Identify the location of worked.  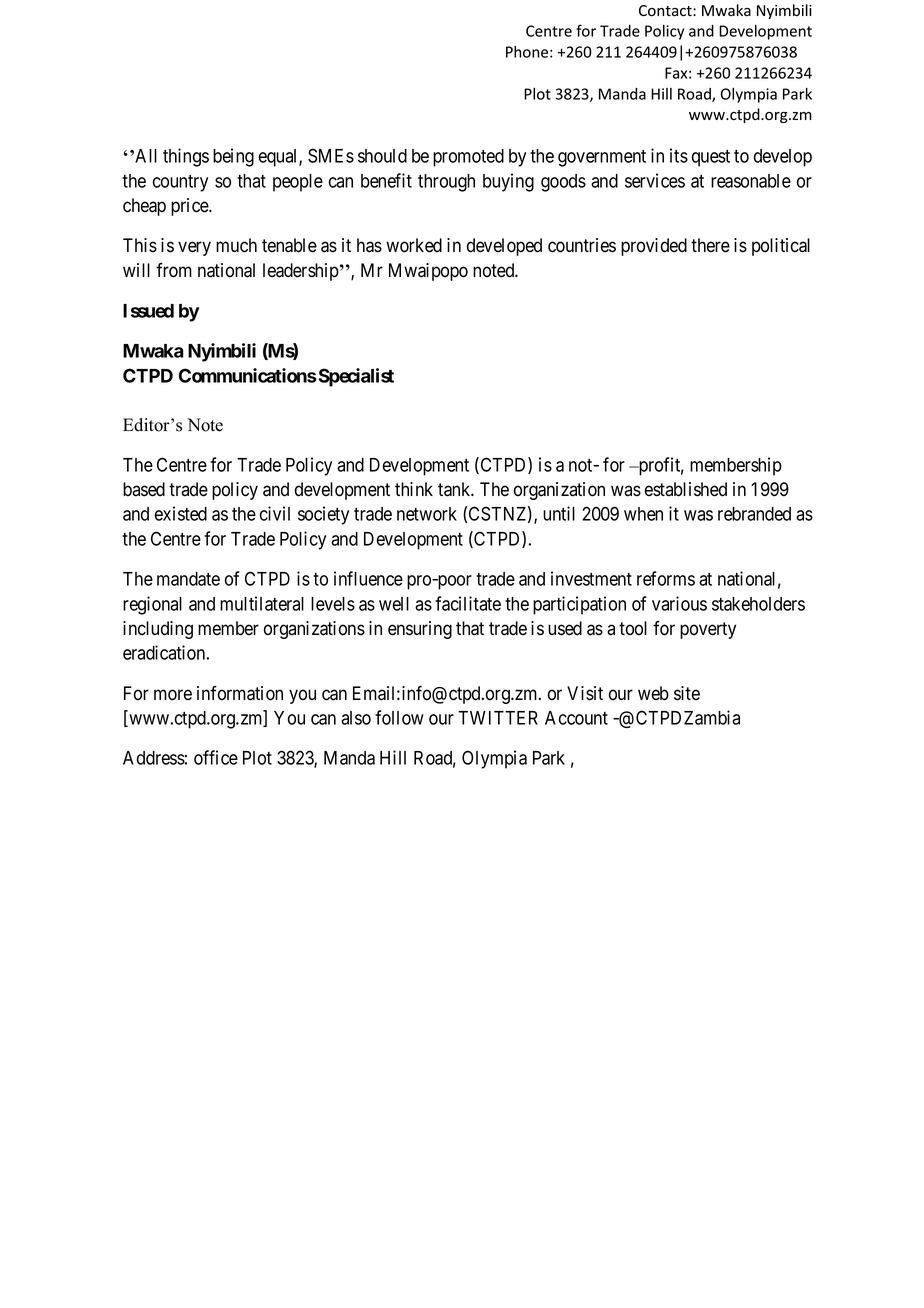
(414, 245).
